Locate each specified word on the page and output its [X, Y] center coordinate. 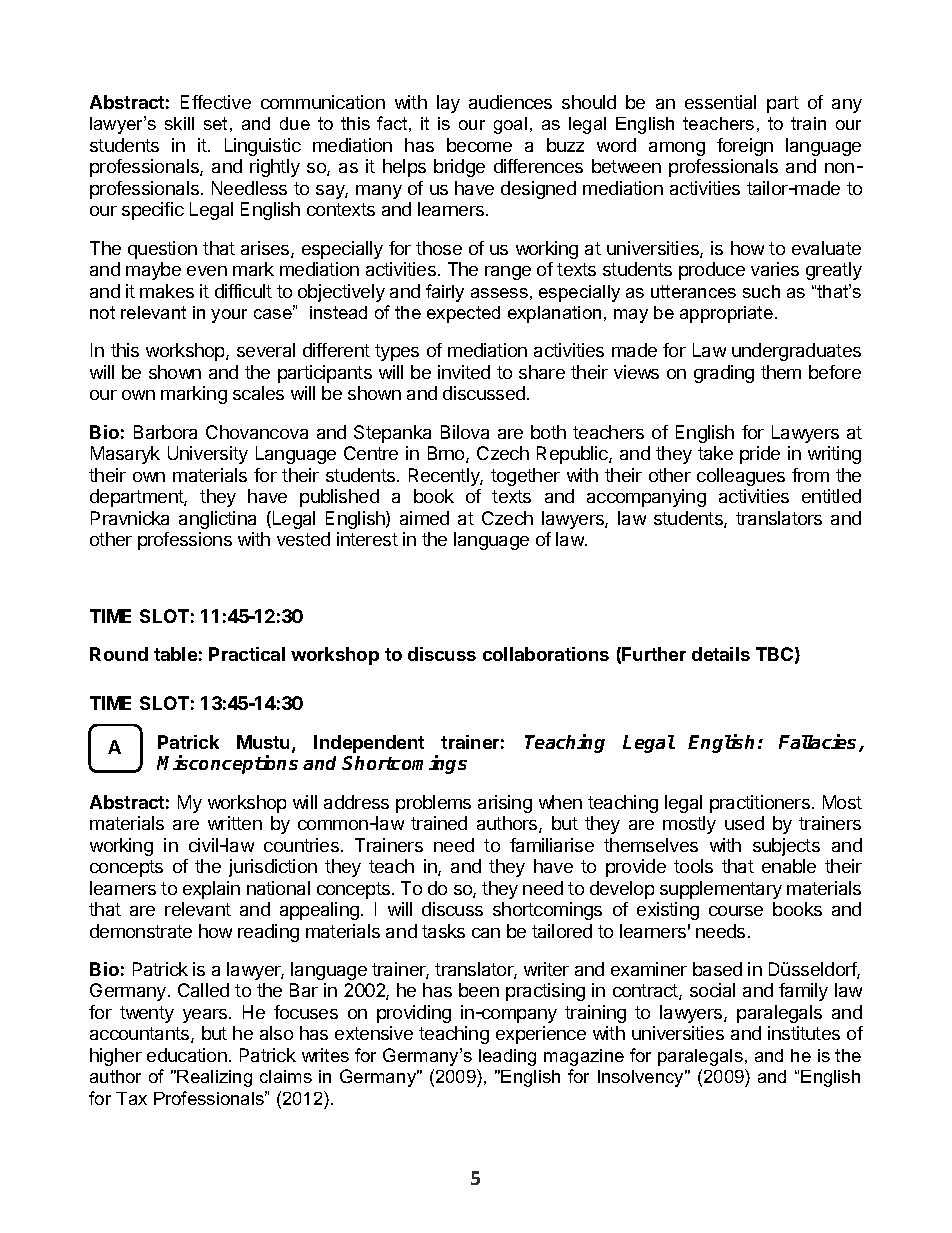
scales [258, 393]
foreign [745, 147]
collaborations [546, 654]
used [744, 823]
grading [724, 374]
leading [507, 1057]
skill [179, 123]
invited [464, 372]
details [721, 654]
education [187, 1055]
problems [433, 804]
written [235, 823]
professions [185, 541]
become [479, 145]
